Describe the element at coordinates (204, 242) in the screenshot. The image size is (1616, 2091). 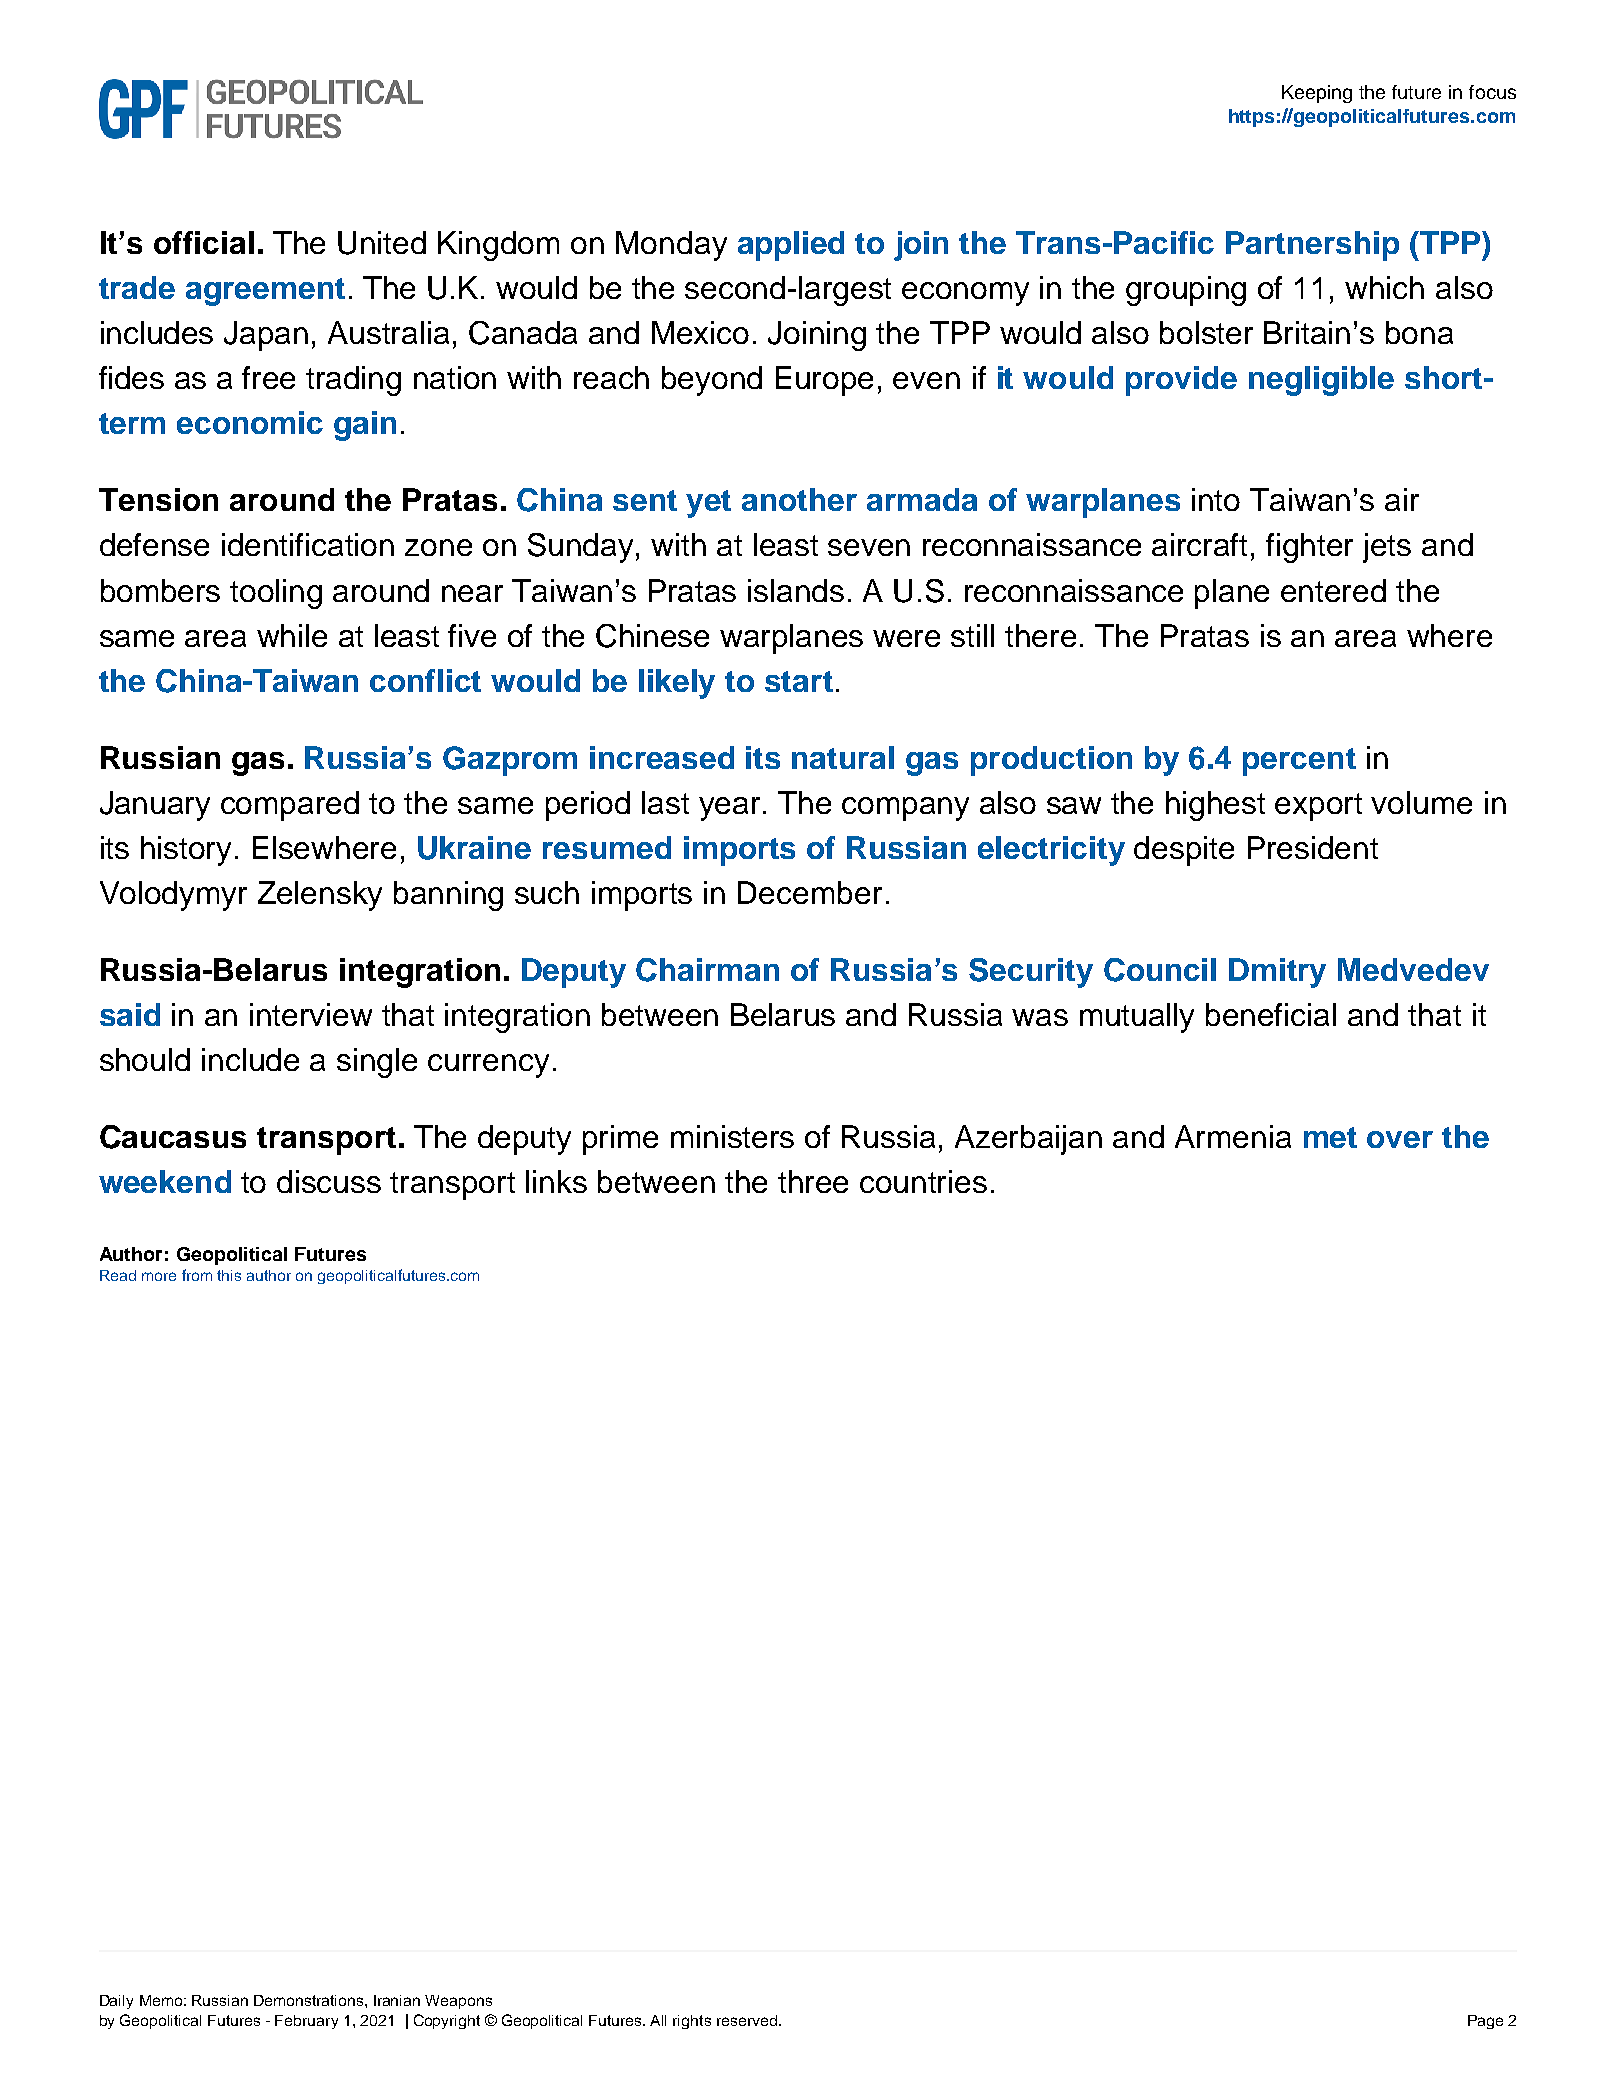
I see `official` at that location.
